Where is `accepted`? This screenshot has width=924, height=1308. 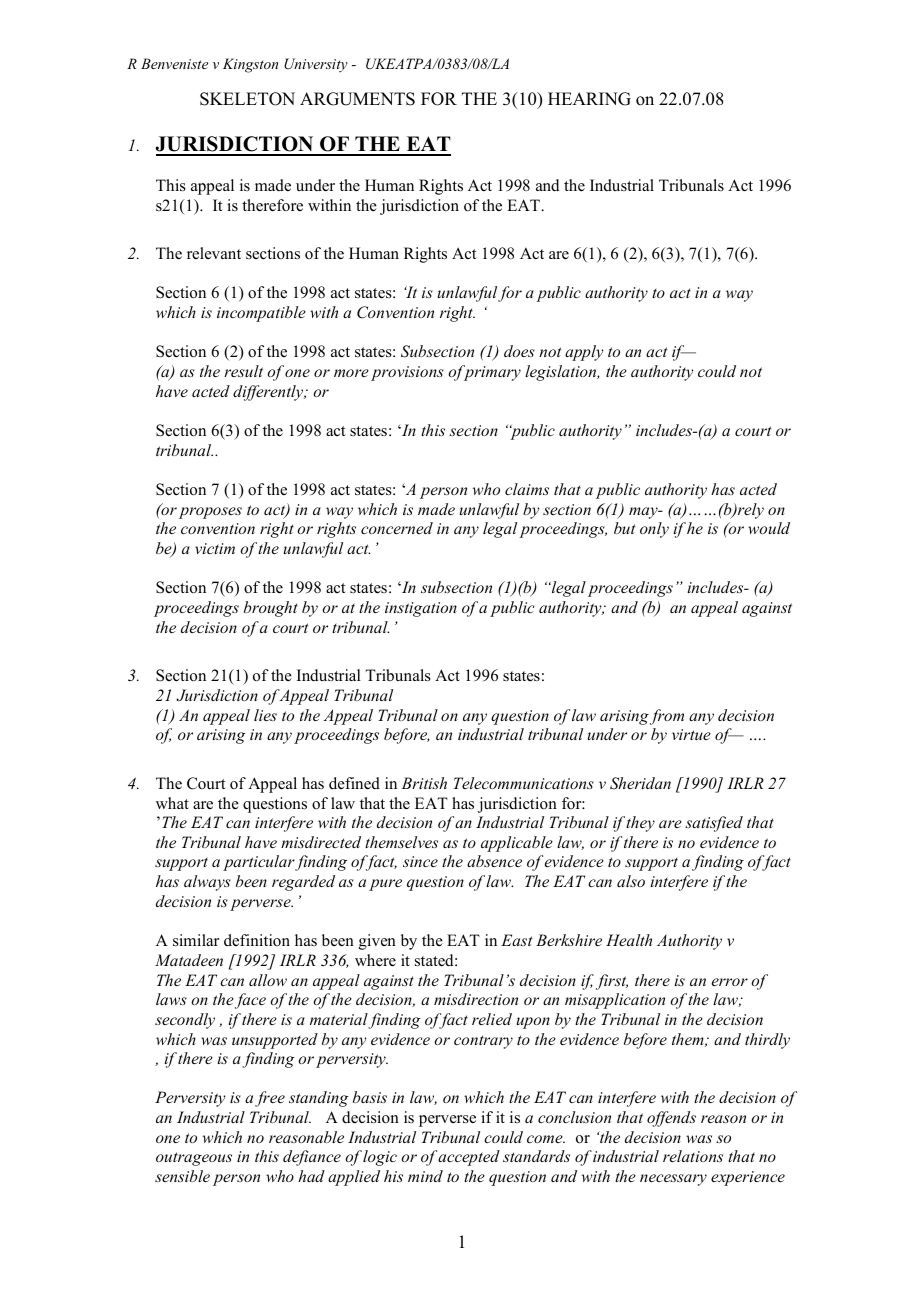
accepted is located at coordinates (469, 1158).
